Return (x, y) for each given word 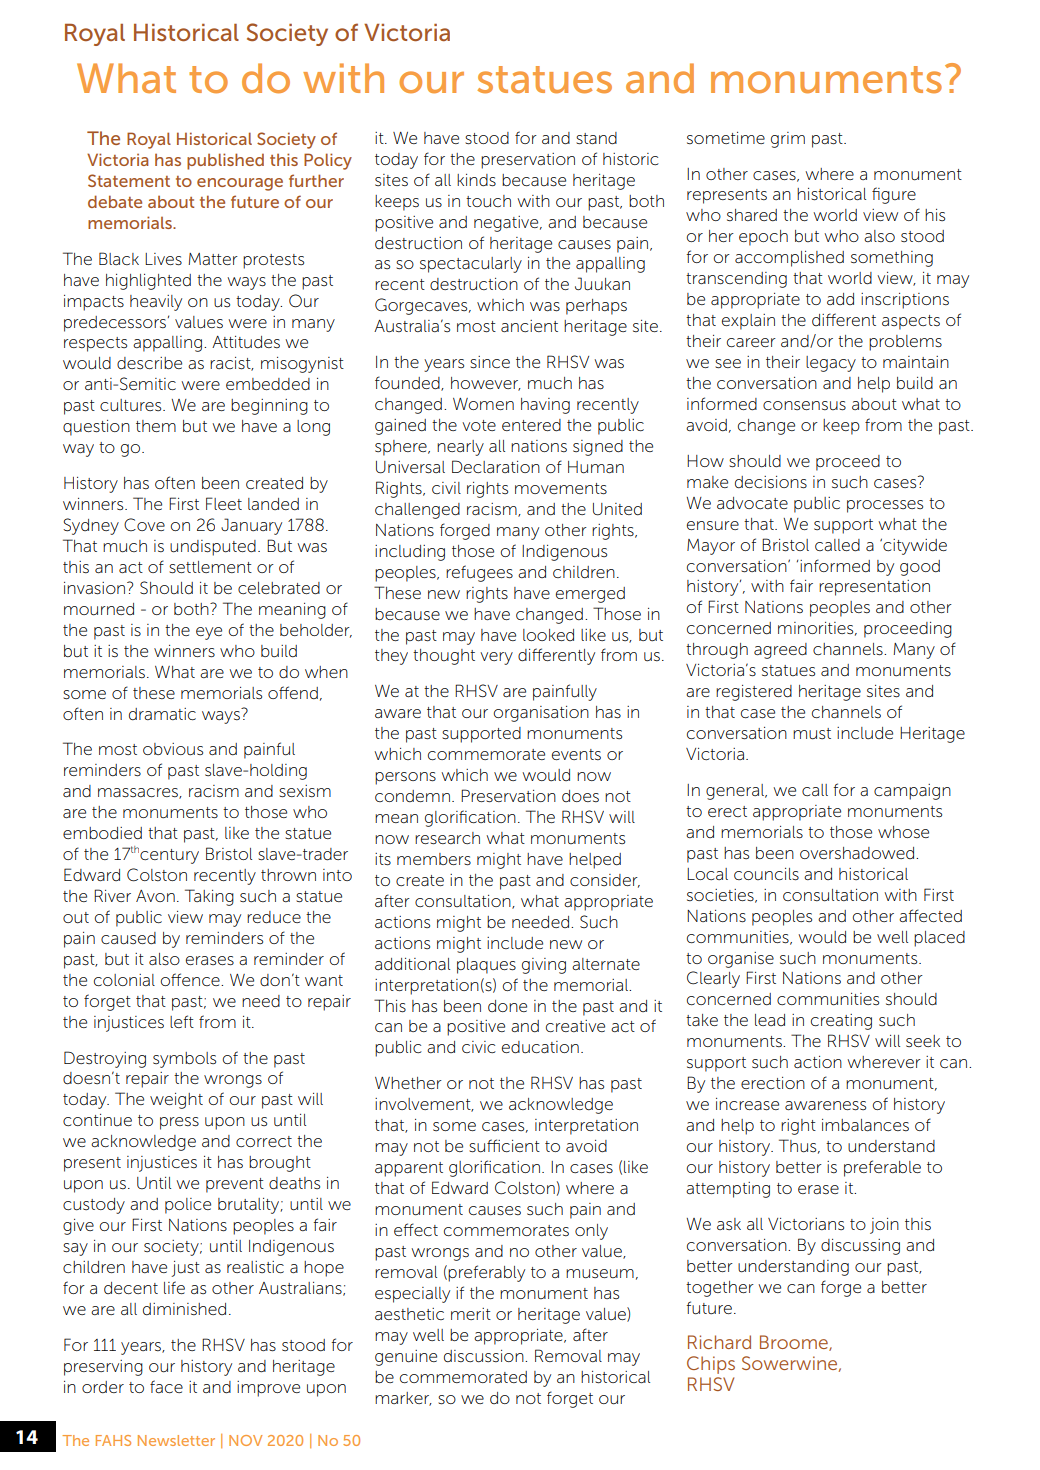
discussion (485, 1356)
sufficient (504, 1146)
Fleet (224, 503)
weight (176, 1101)
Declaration (496, 466)
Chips (711, 1365)
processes (885, 506)
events (576, 754)
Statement (129, 180)
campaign (912, 792)
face (166, 1386)
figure (894, 195)
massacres (139, 793)
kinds (476, 180)
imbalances (865, 1125)
